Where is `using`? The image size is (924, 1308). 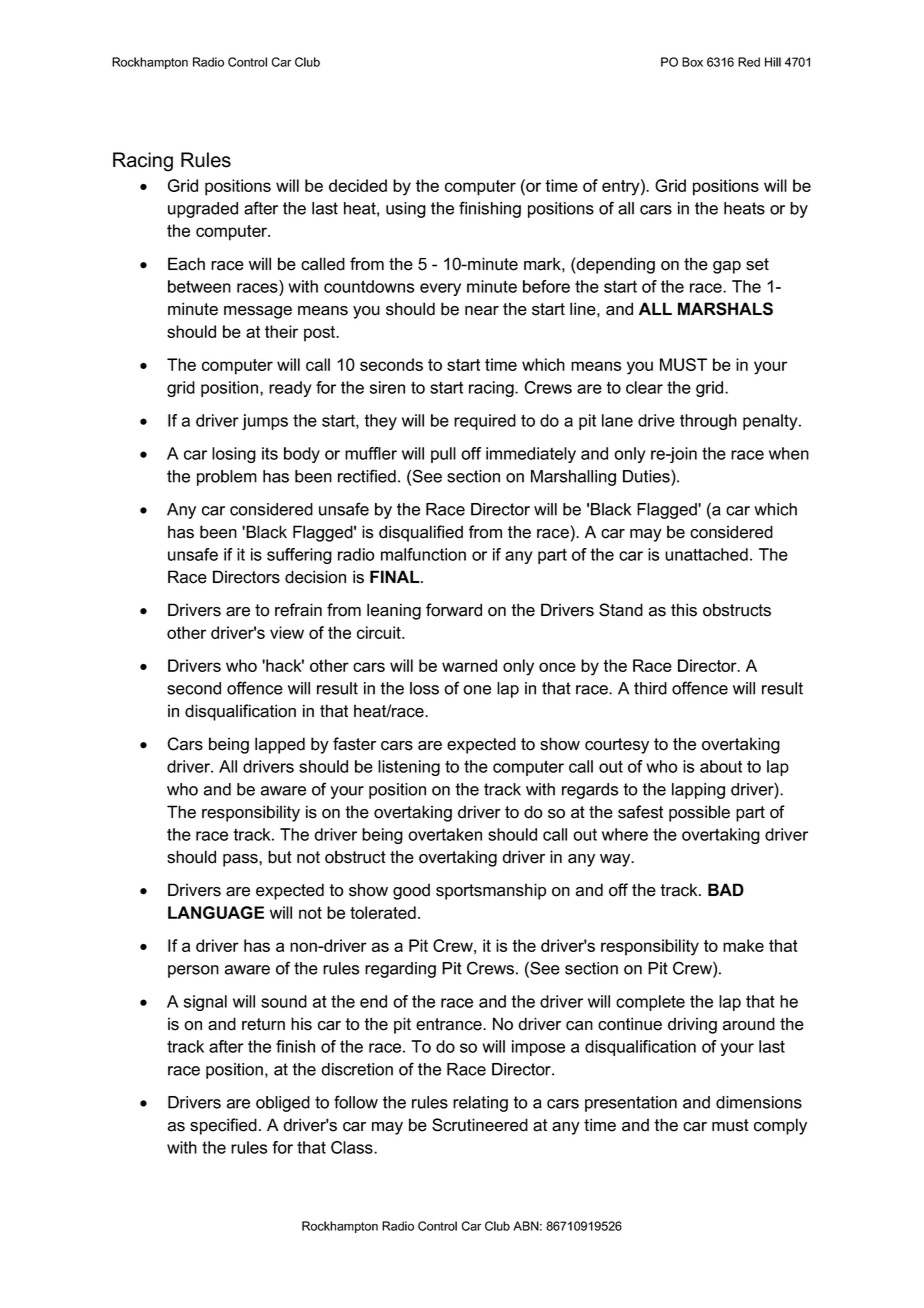 using is located at coordinates (406, 210).
